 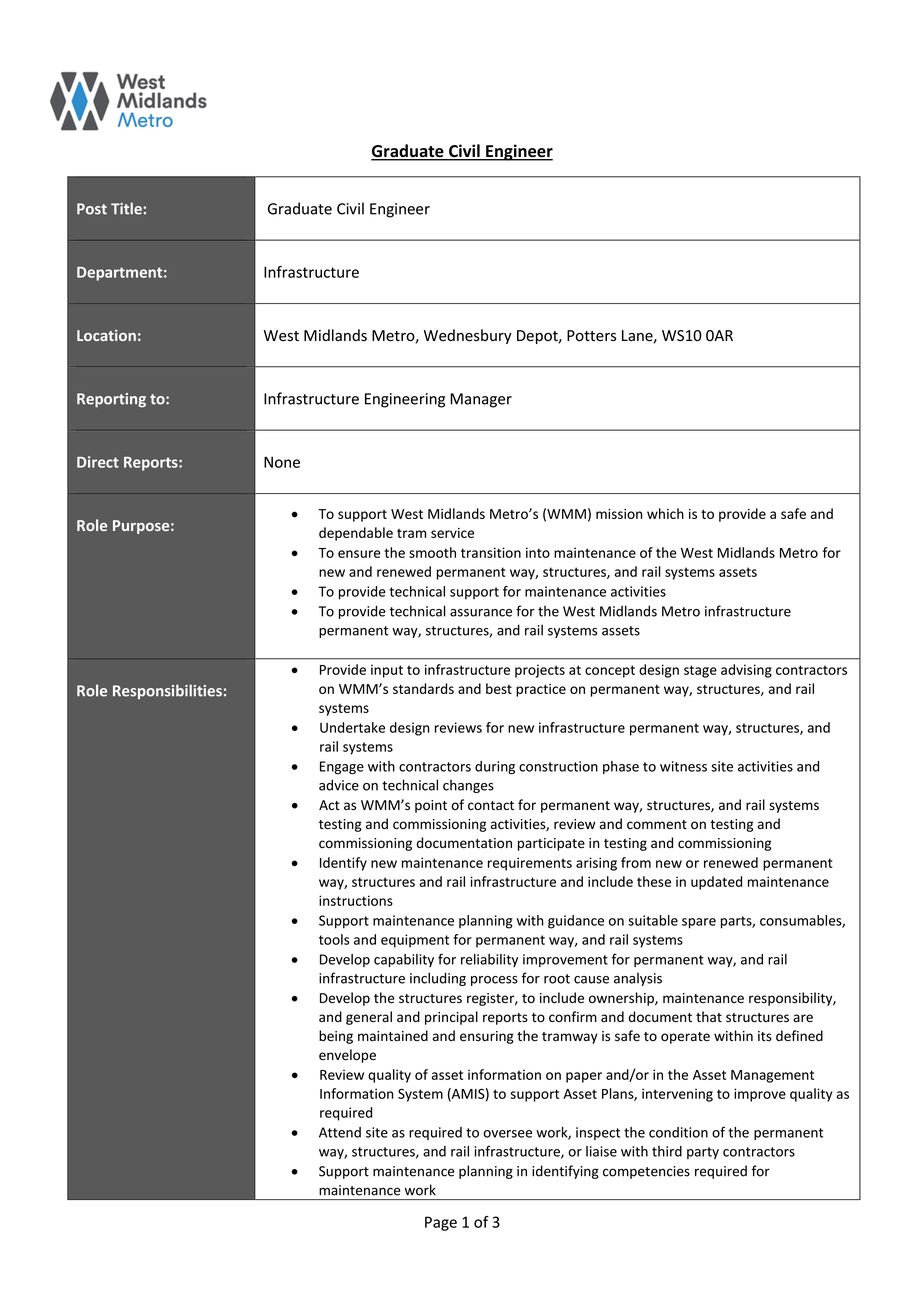 I want to click on tools, so click(x=334, y=939).
